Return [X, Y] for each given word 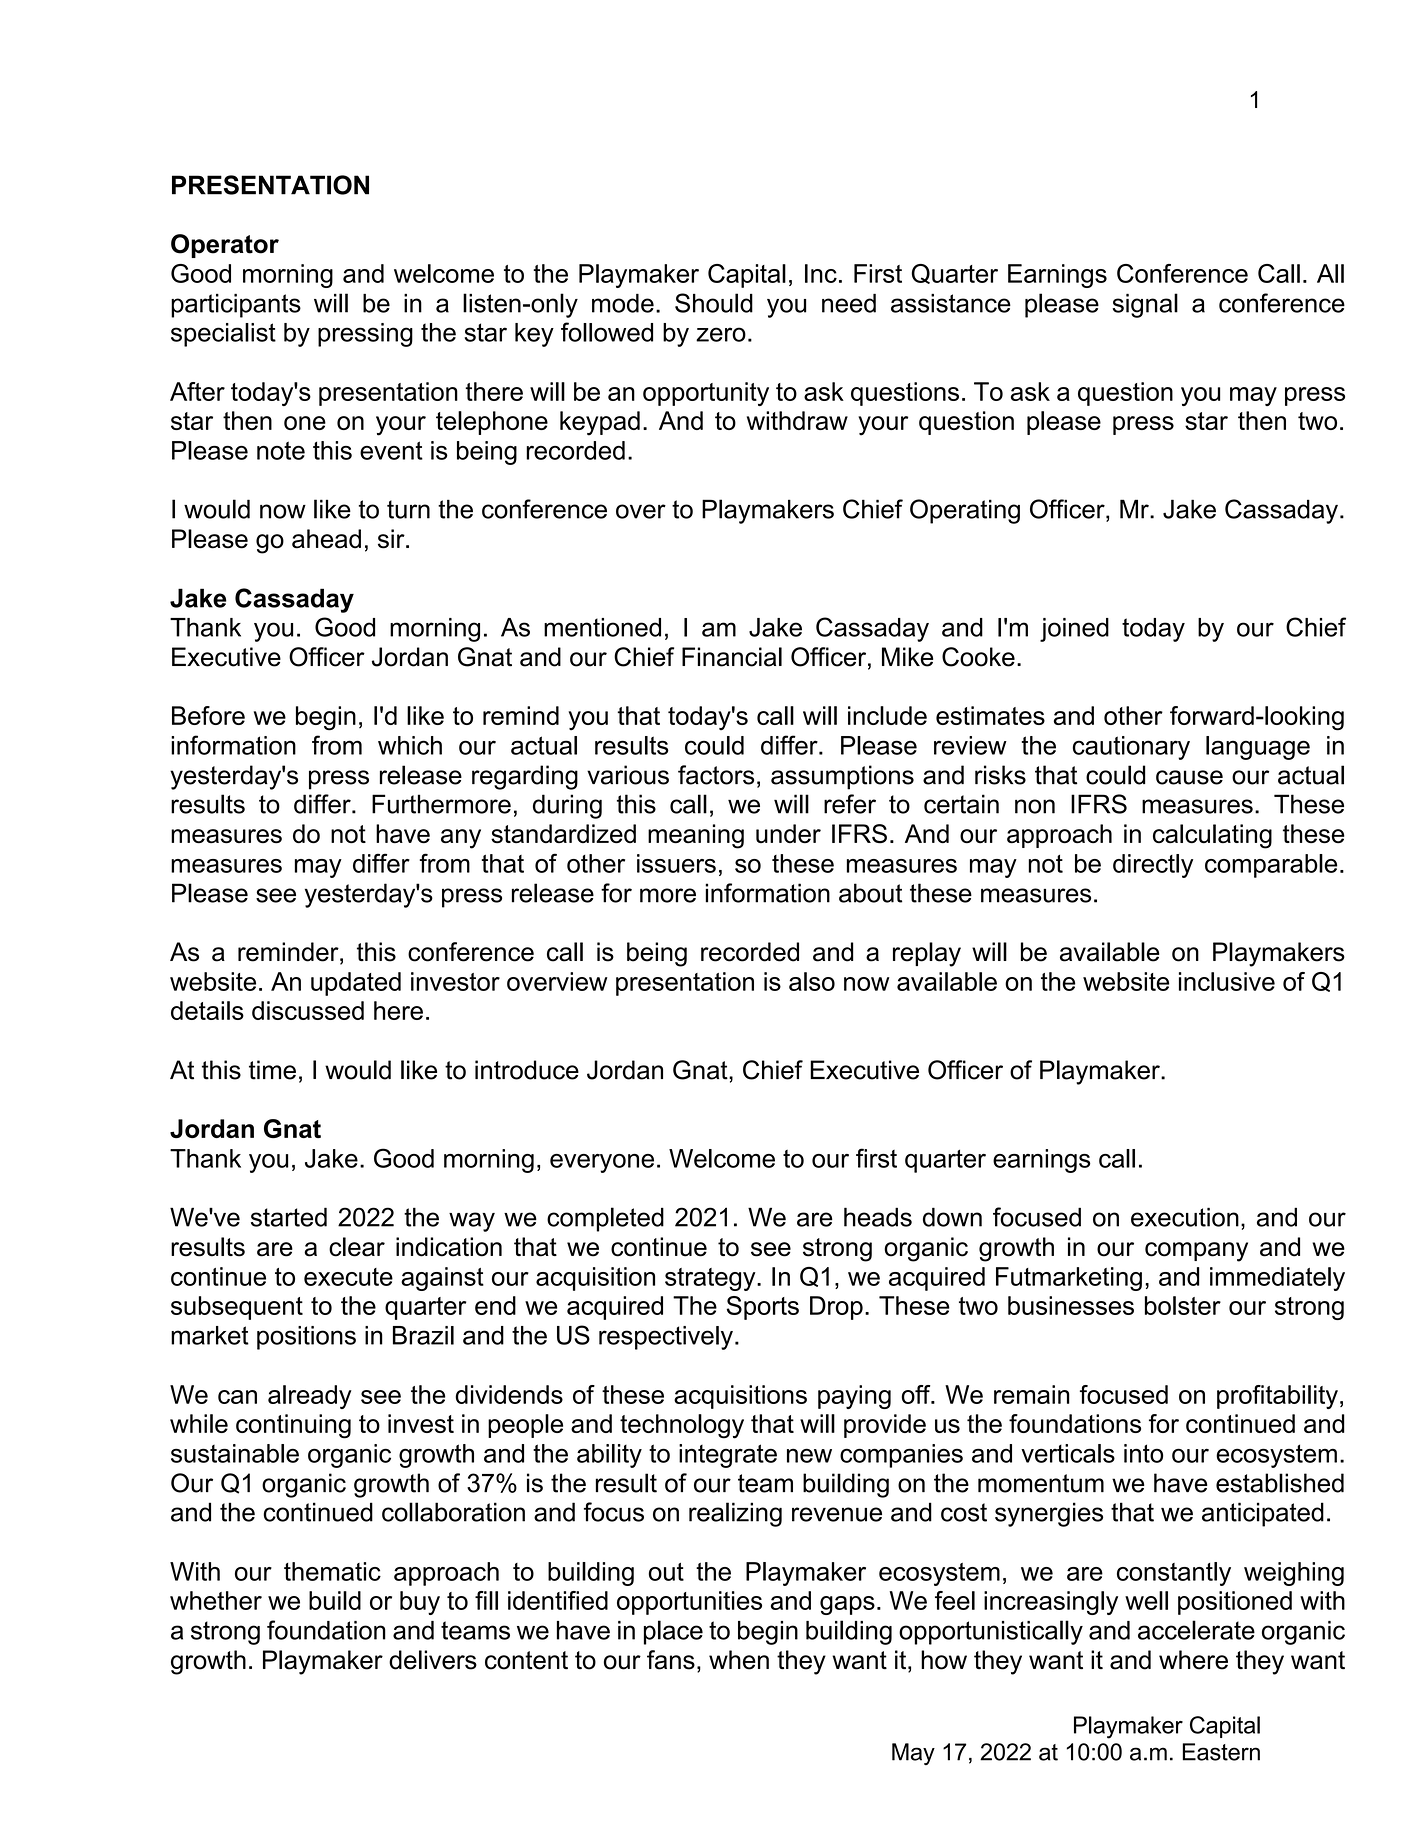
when [739, 1660]
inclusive [1227, 981]
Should [714, 303]
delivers [433, 1660]
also [812, 981]
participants [236, 306]
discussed [308, 1010]
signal [1145, 305]
